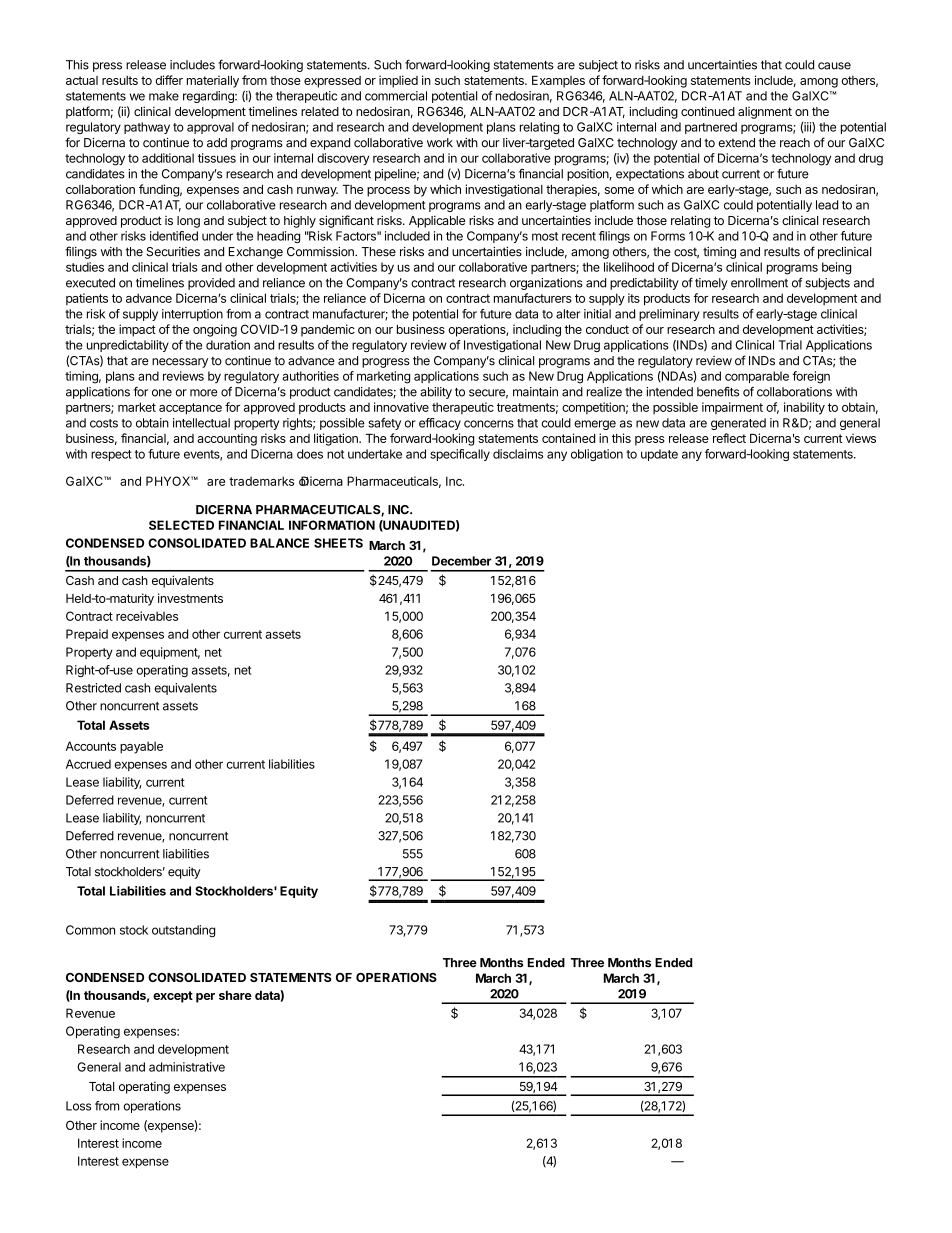  I want to click on except, so click(173, 997).
